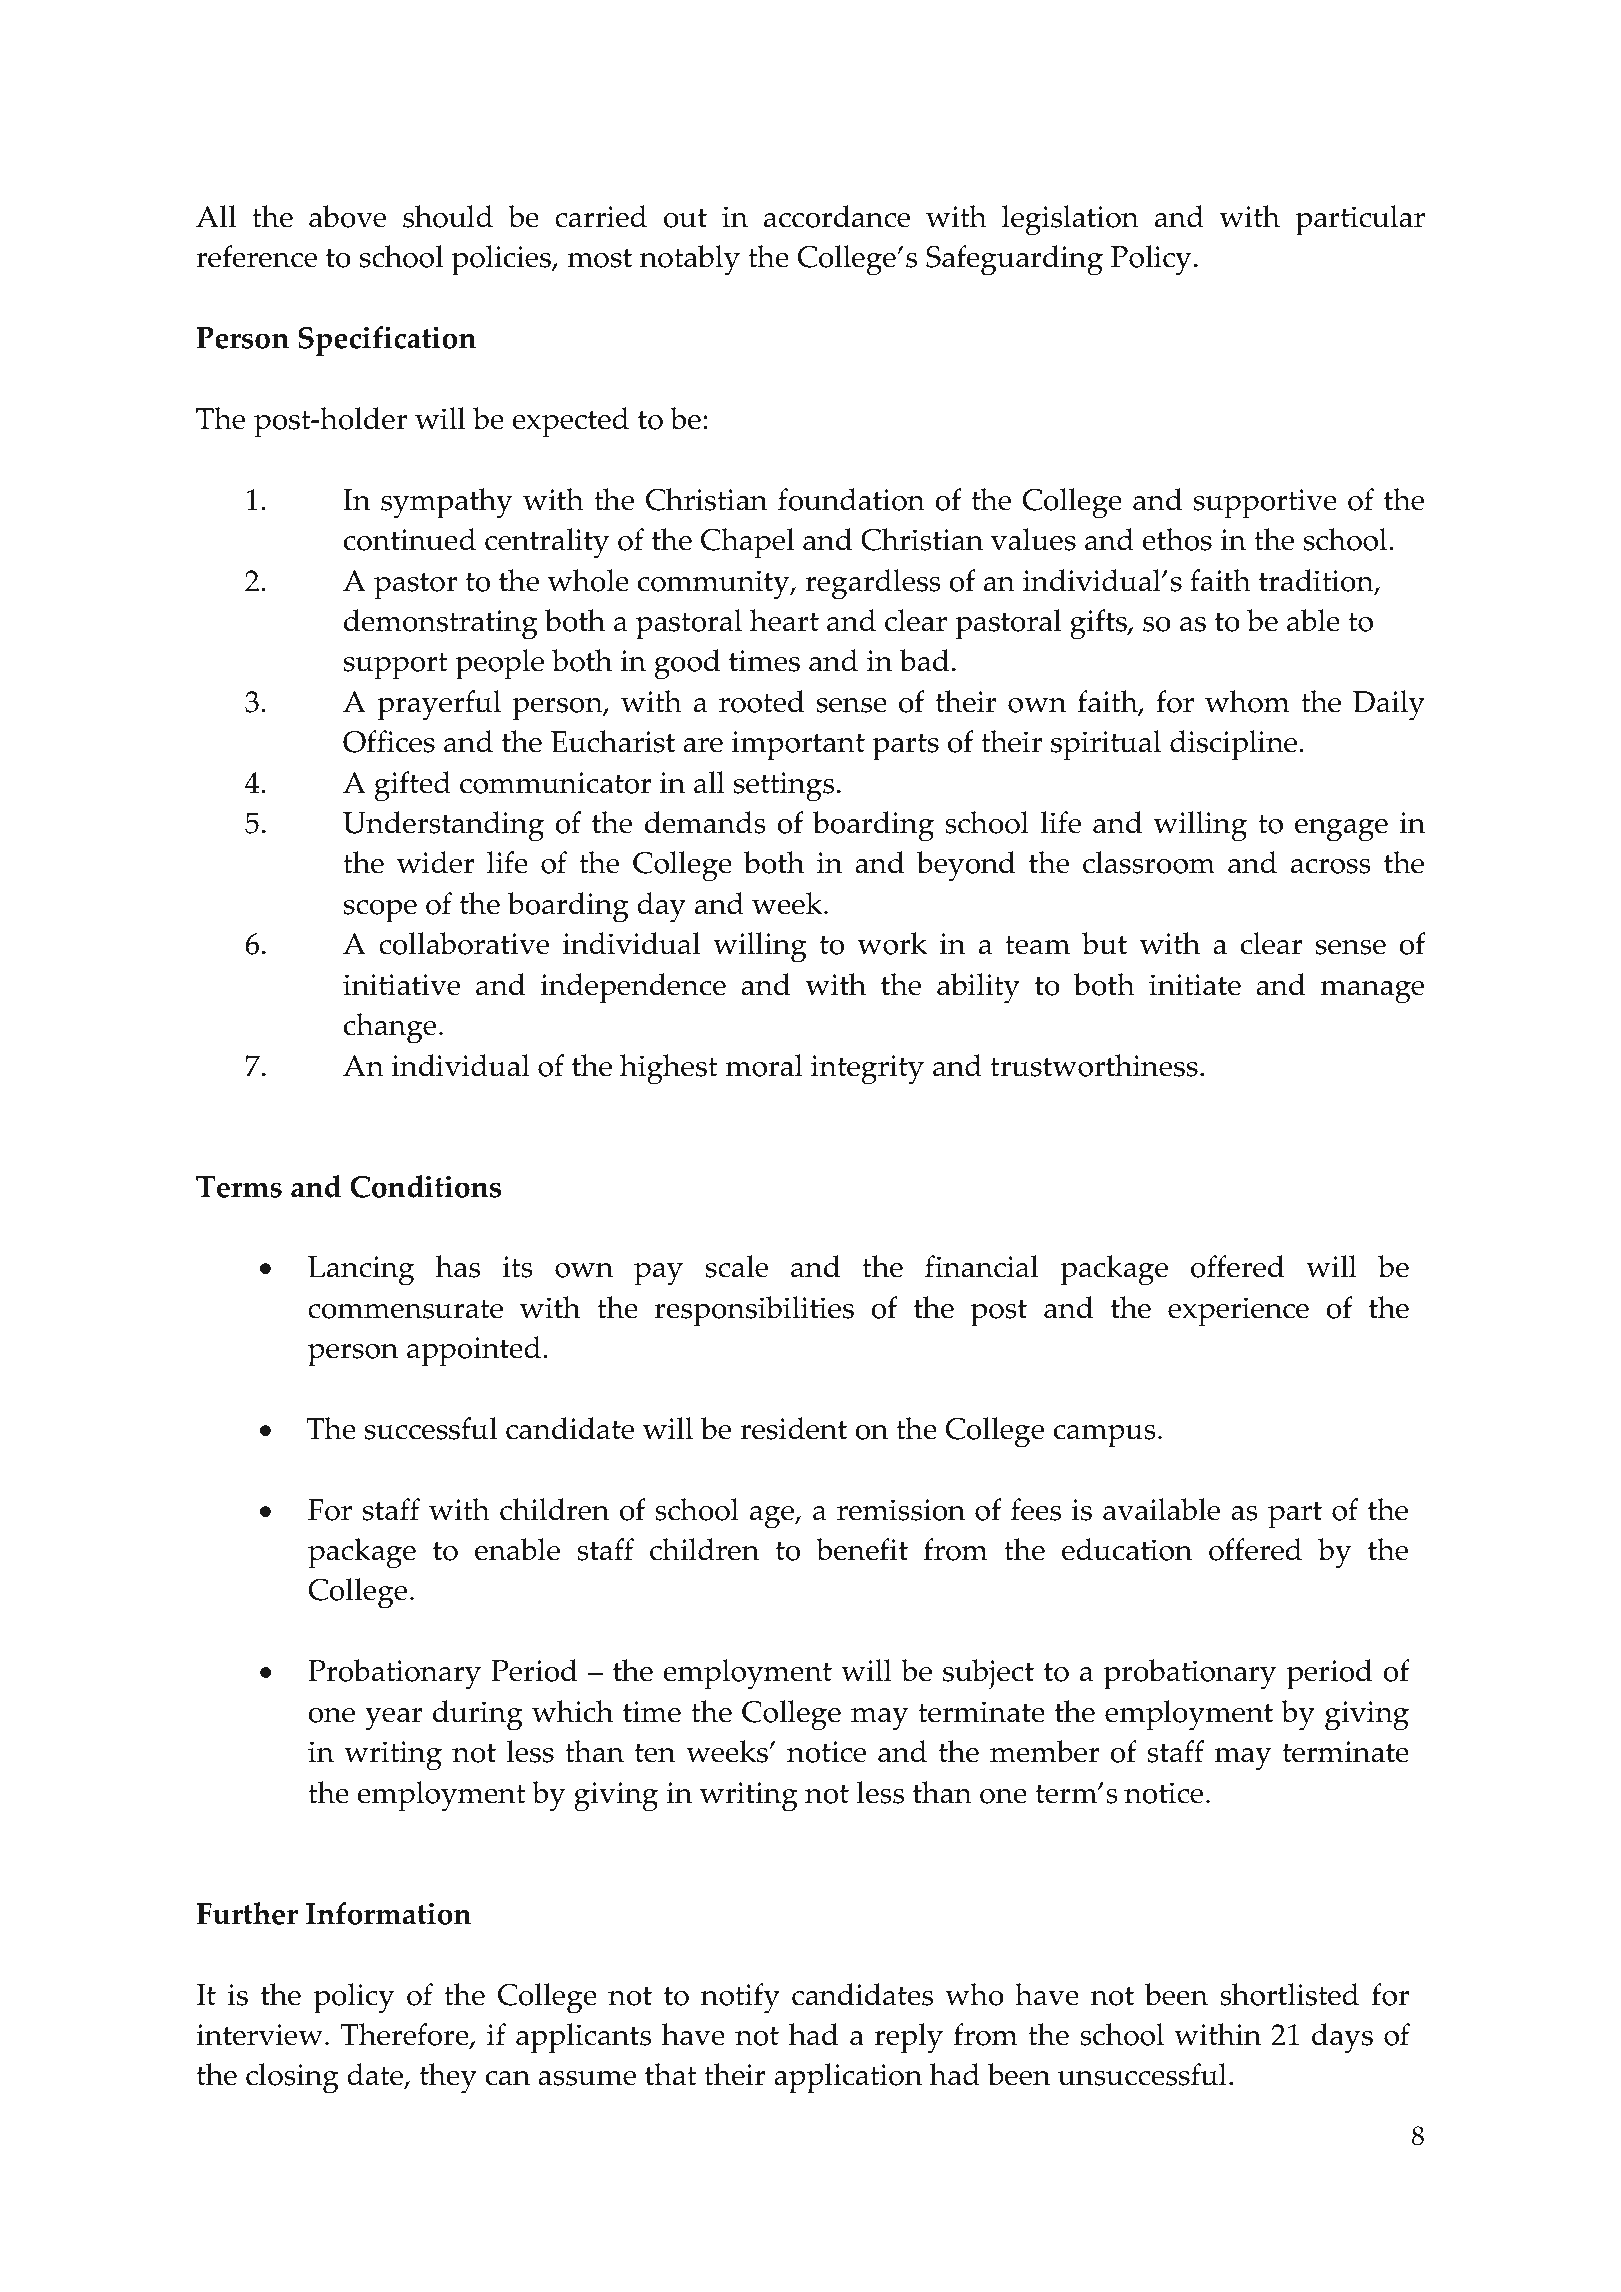 The width and height of the screenshot is (1621, 2292). Describe the element at coordinates (837, 216) in the screenshot. I see `accordance` at that location.
